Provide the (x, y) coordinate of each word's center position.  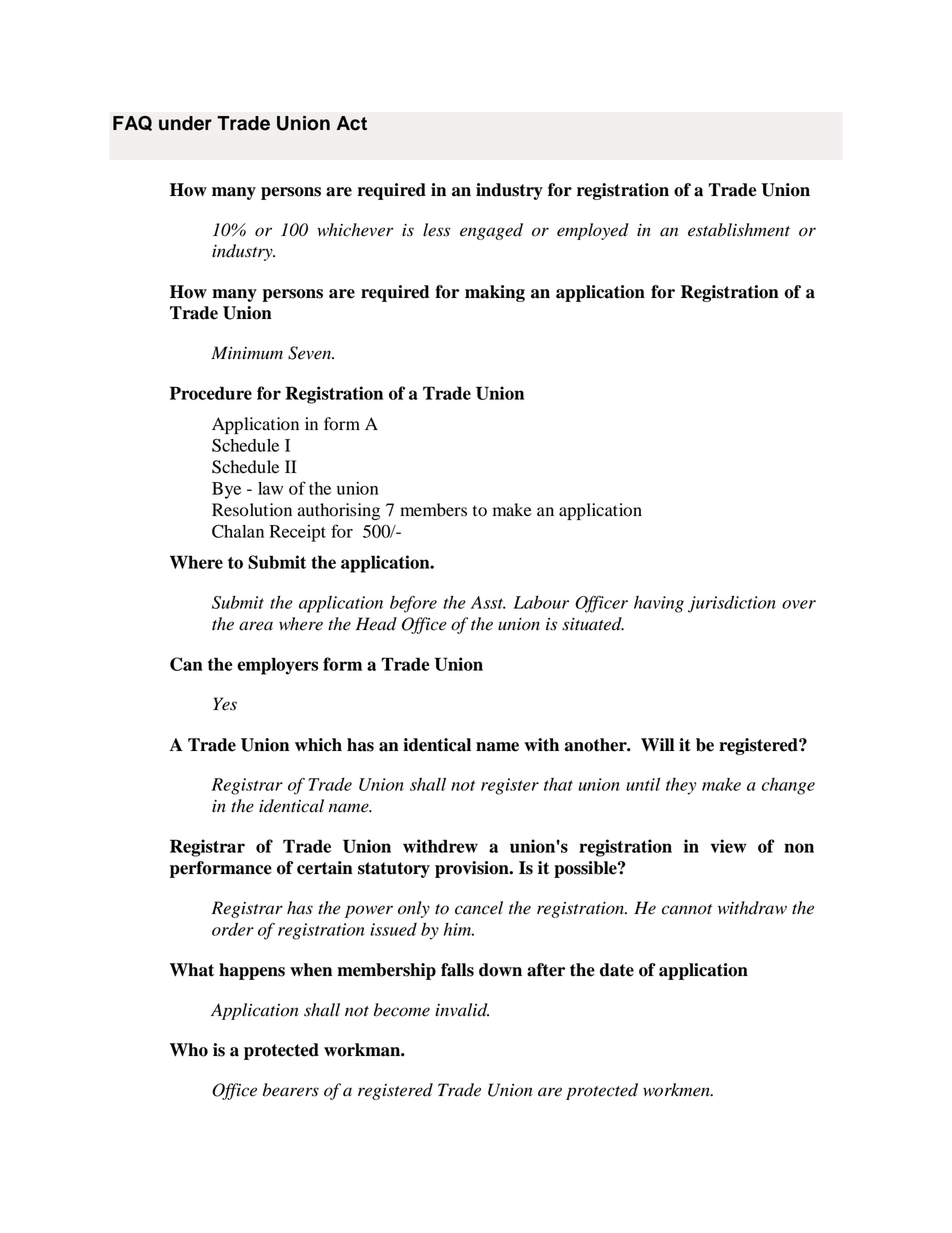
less (436, 230)
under (185, 123)
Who (189, 1050)
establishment (739, 230)
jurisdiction (732, 604)
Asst (488, 602)
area (256, 626)
